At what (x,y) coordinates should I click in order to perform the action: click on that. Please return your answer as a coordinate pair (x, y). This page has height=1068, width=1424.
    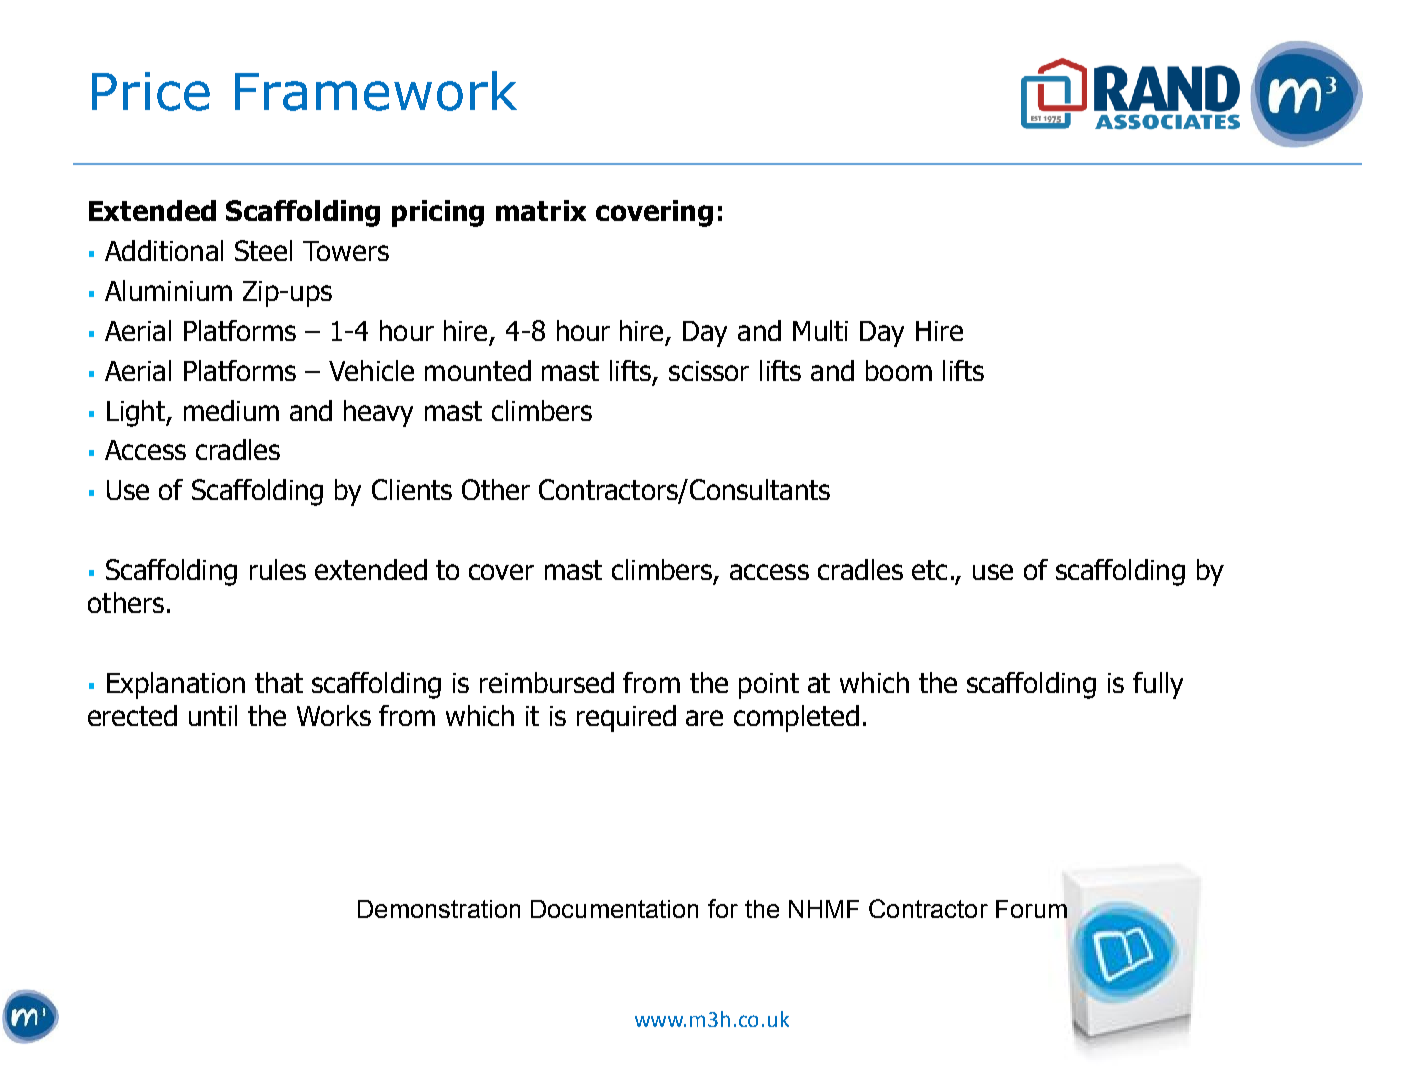
    Looking at the image, I should click on (279, 682).
